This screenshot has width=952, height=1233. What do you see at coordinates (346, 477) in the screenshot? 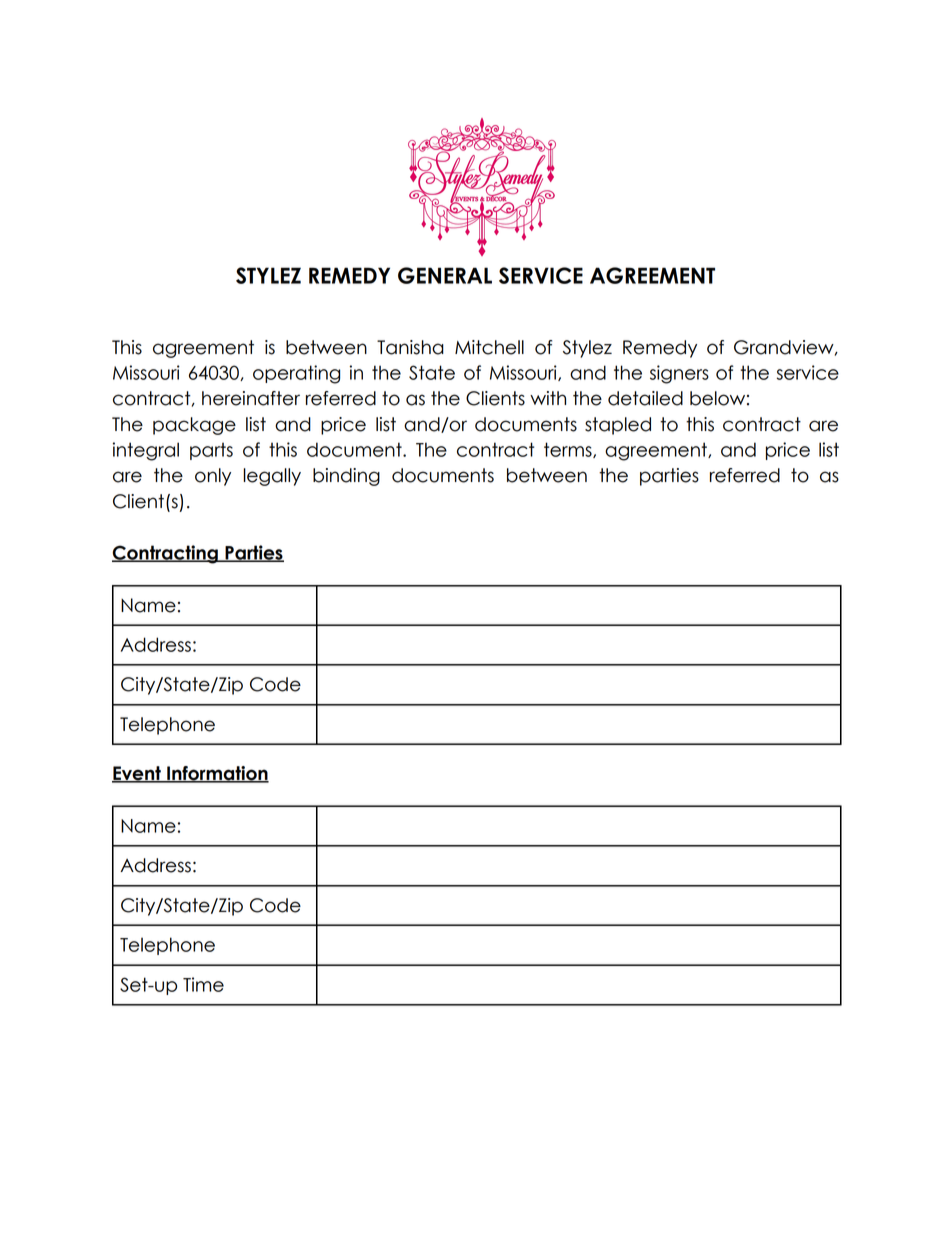
I see `binding` at bounding box center [346, 477].
